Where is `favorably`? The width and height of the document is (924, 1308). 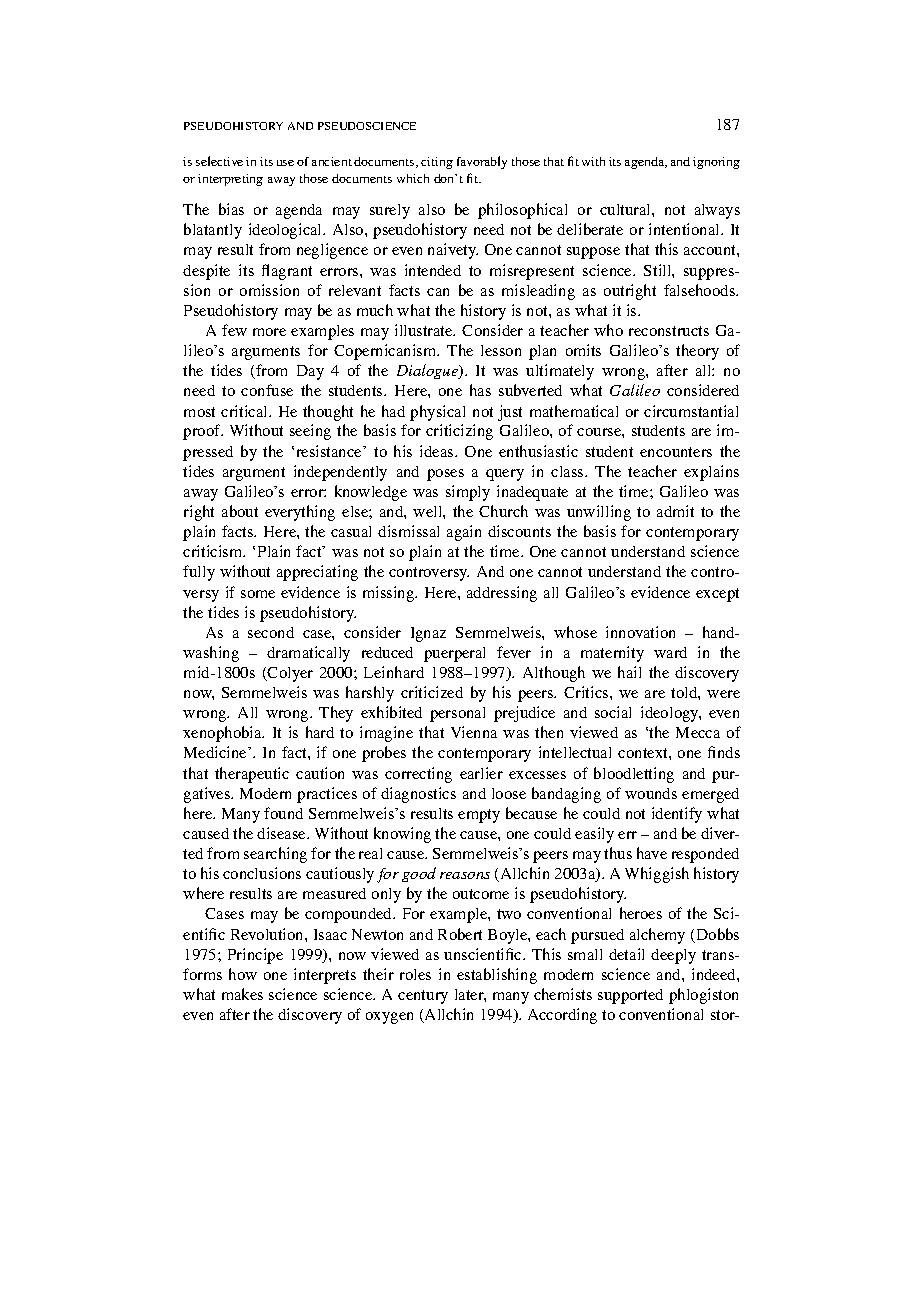 favorably is located at coordinates (482, 162).
